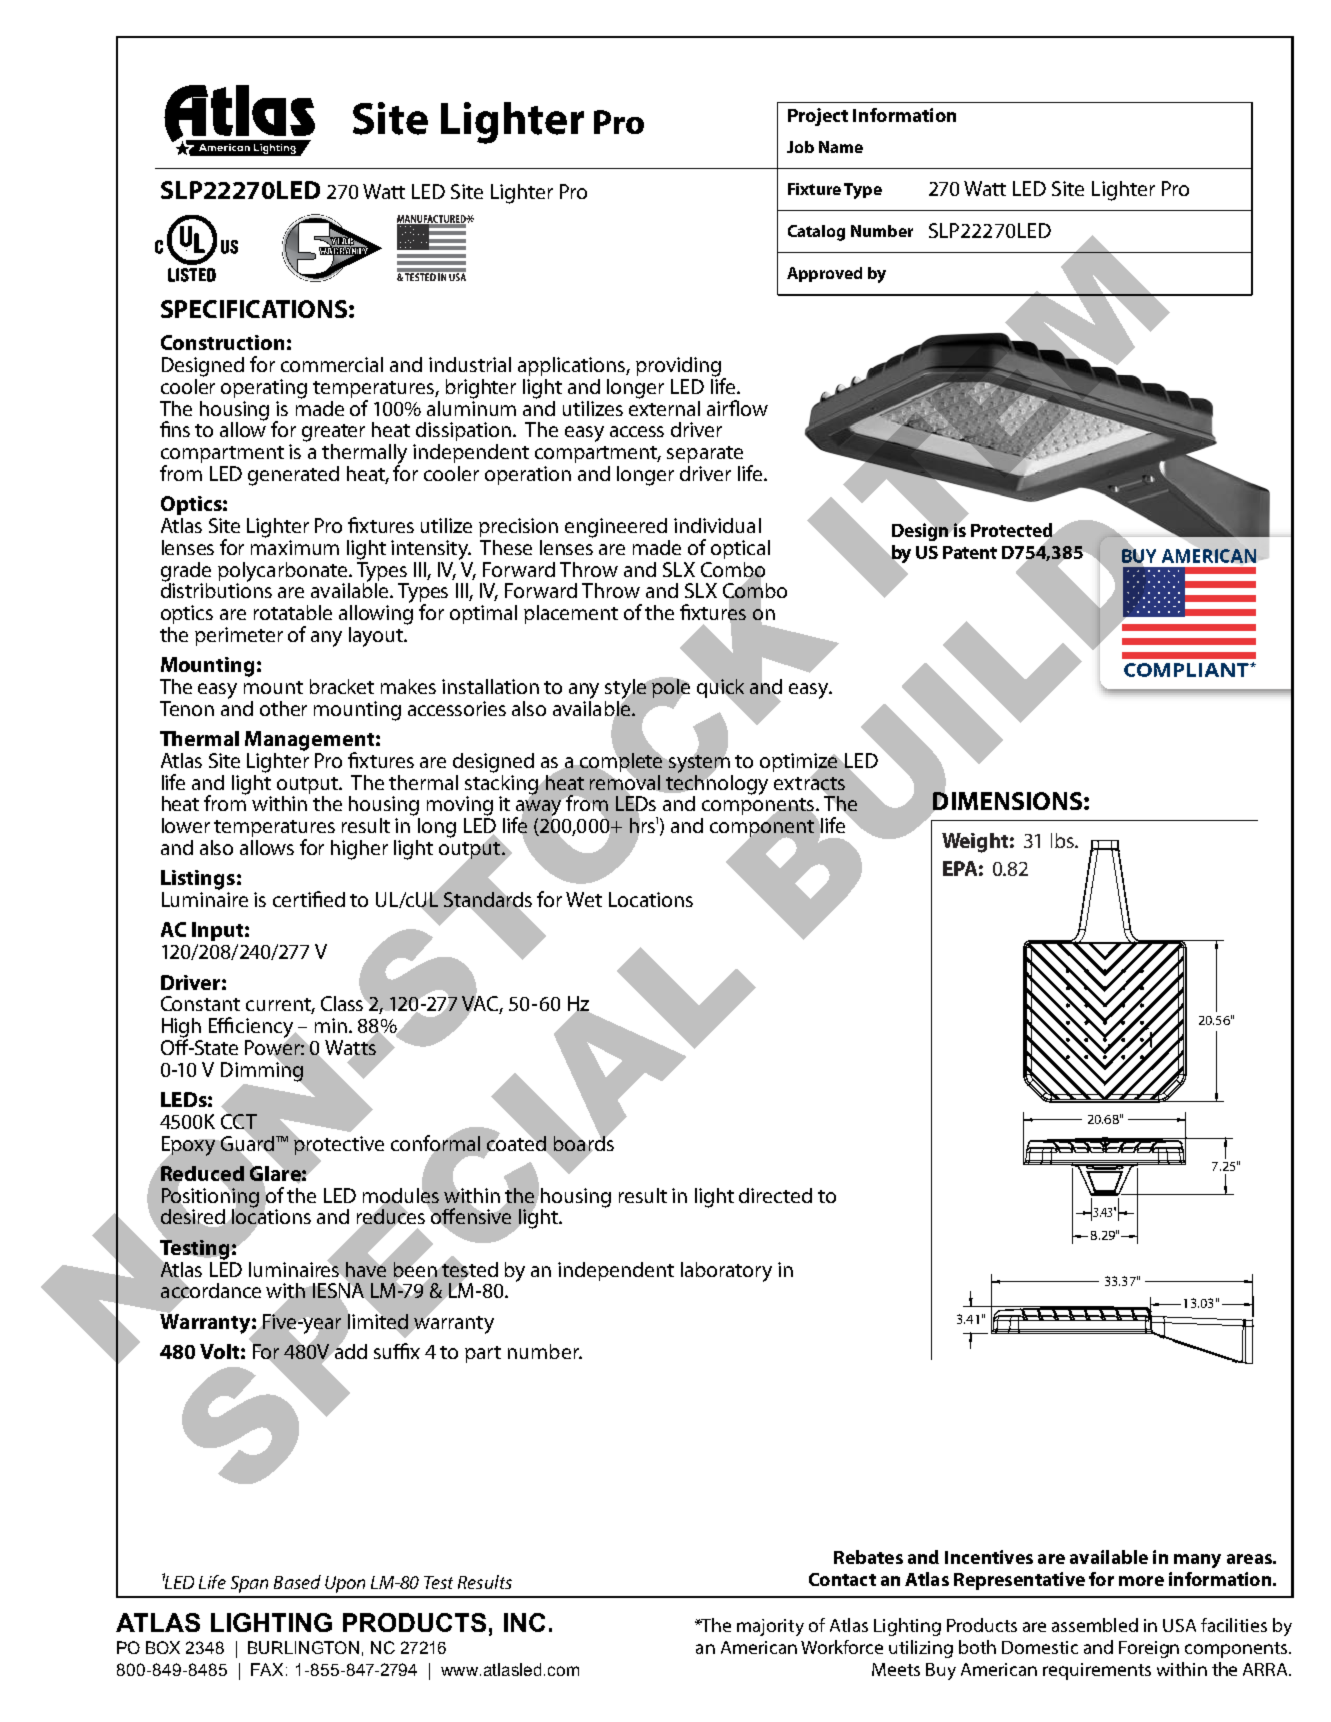 This screenshot has height=1722, width=1331. Describe the element at coordinates (970, 552) in the screenshot. I see `Patent` at that location.
